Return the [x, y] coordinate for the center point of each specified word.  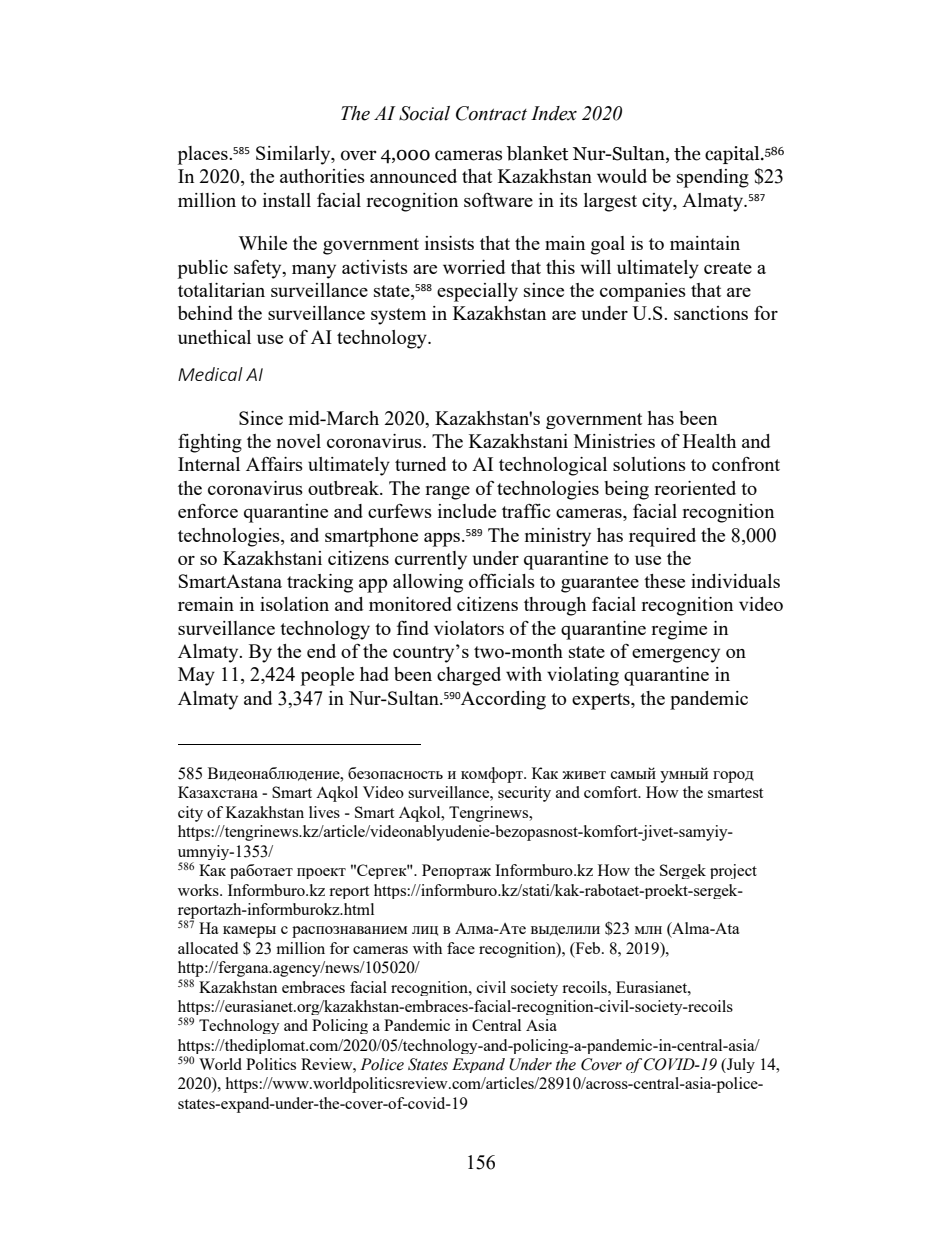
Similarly [294, 155]
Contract [491, 113]
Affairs [274, 464]
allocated [208, 948]
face [461, 948]
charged [469, 676]
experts [602, 701]
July [740, 1065]
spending [713, 178]
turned [420, 464]
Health [709, 441]
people [327, 676]
